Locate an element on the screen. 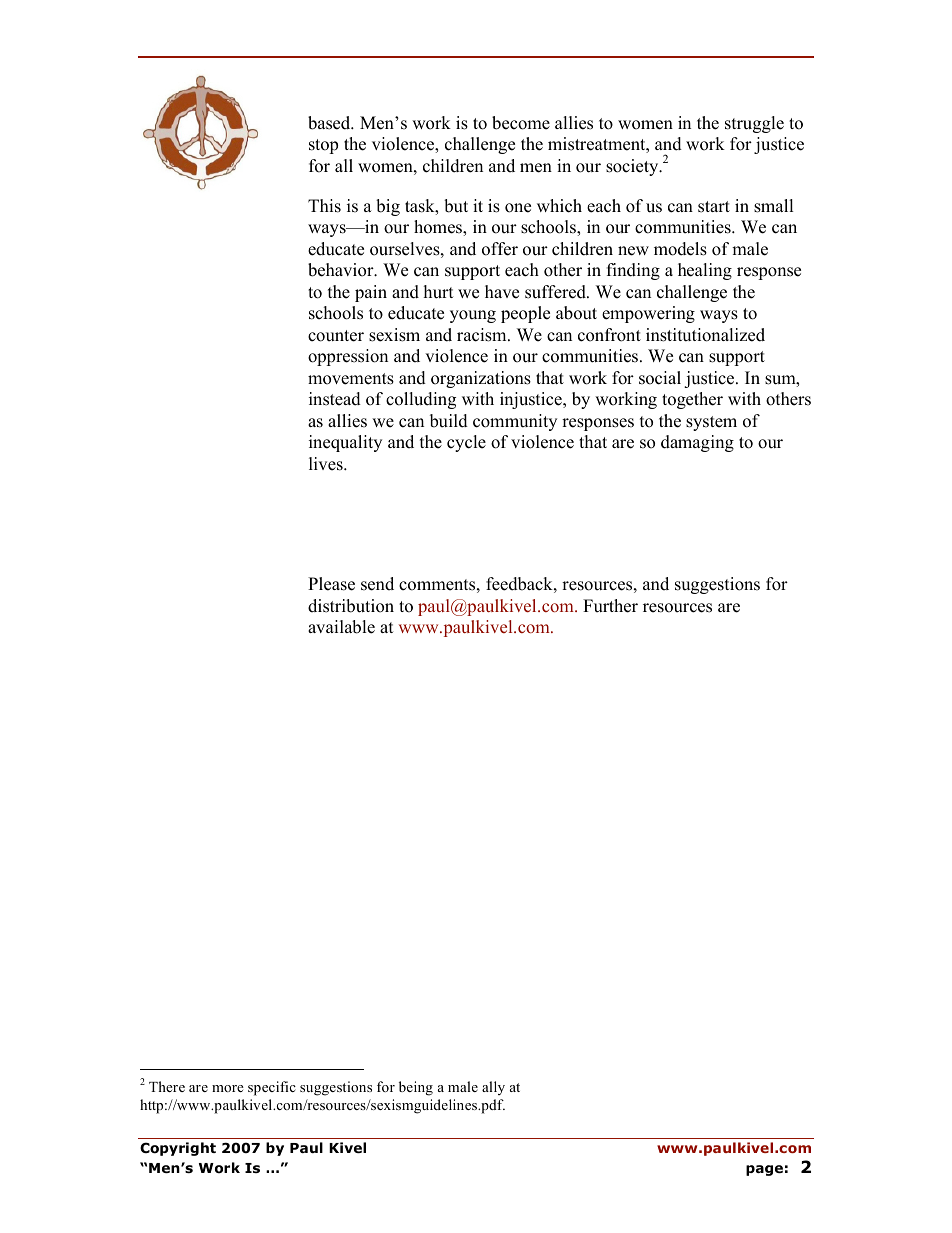  become is located at coordinates (521, 123).
